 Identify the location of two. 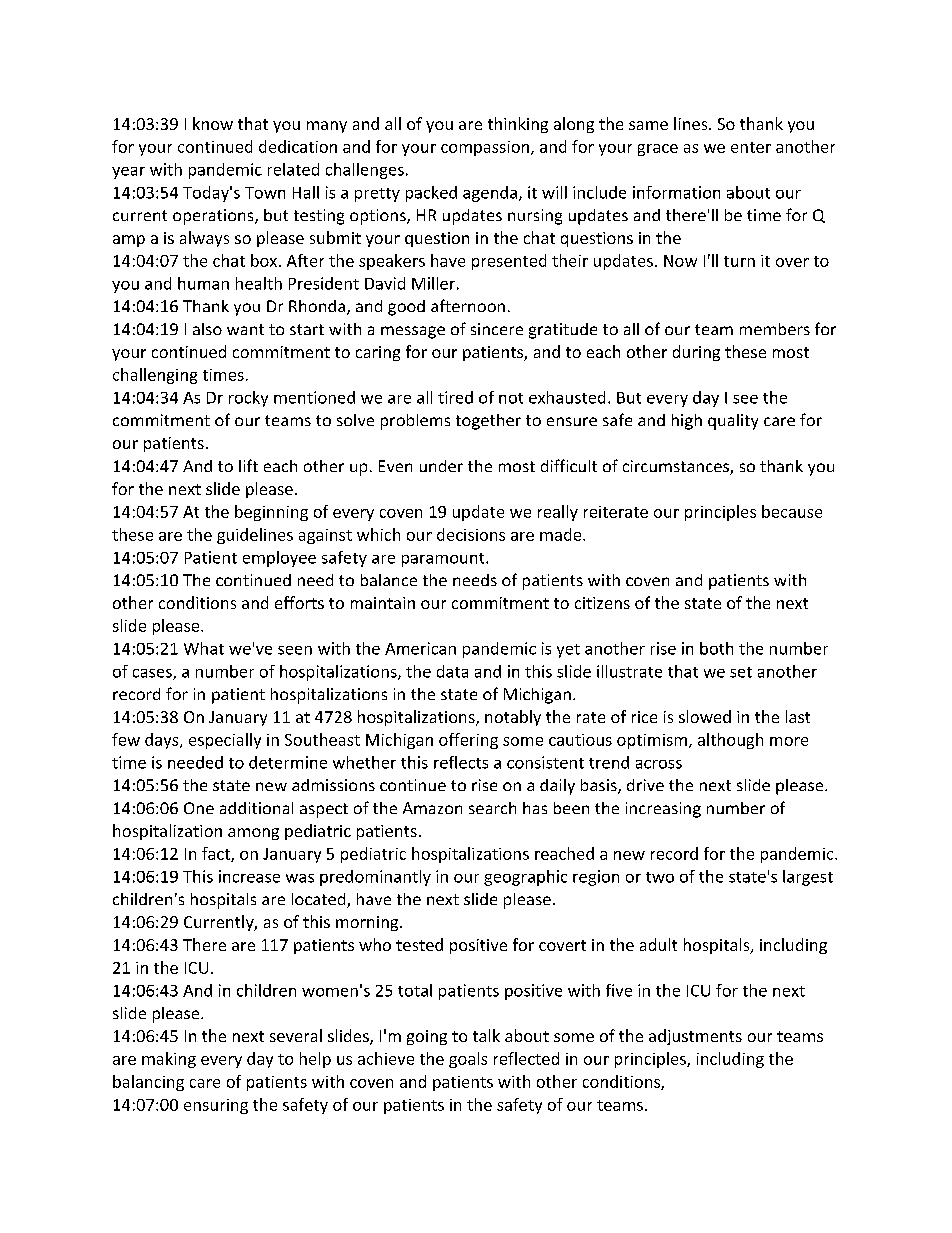
(660, 877).
